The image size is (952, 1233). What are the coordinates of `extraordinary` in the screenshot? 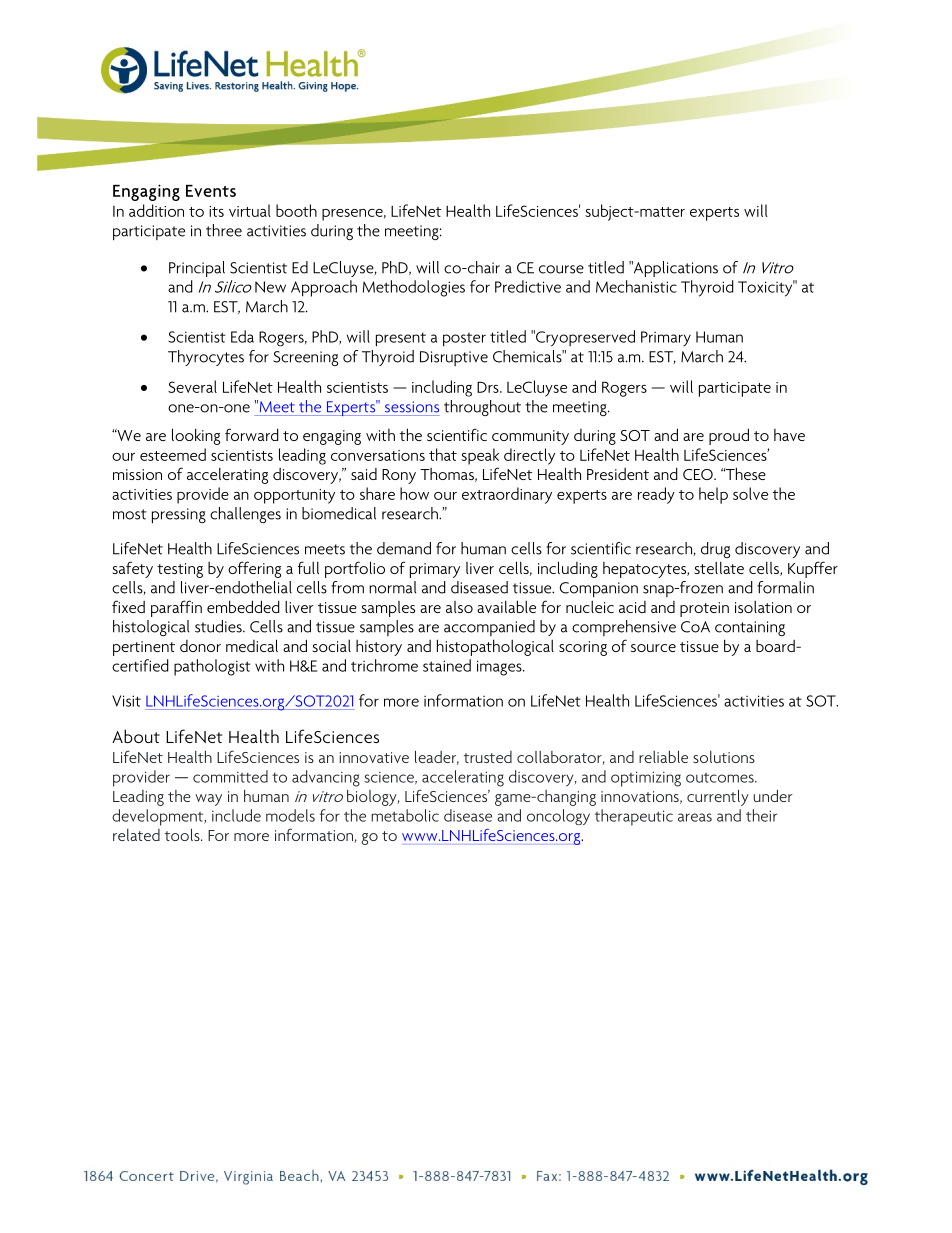 It's located at (507, 495).
